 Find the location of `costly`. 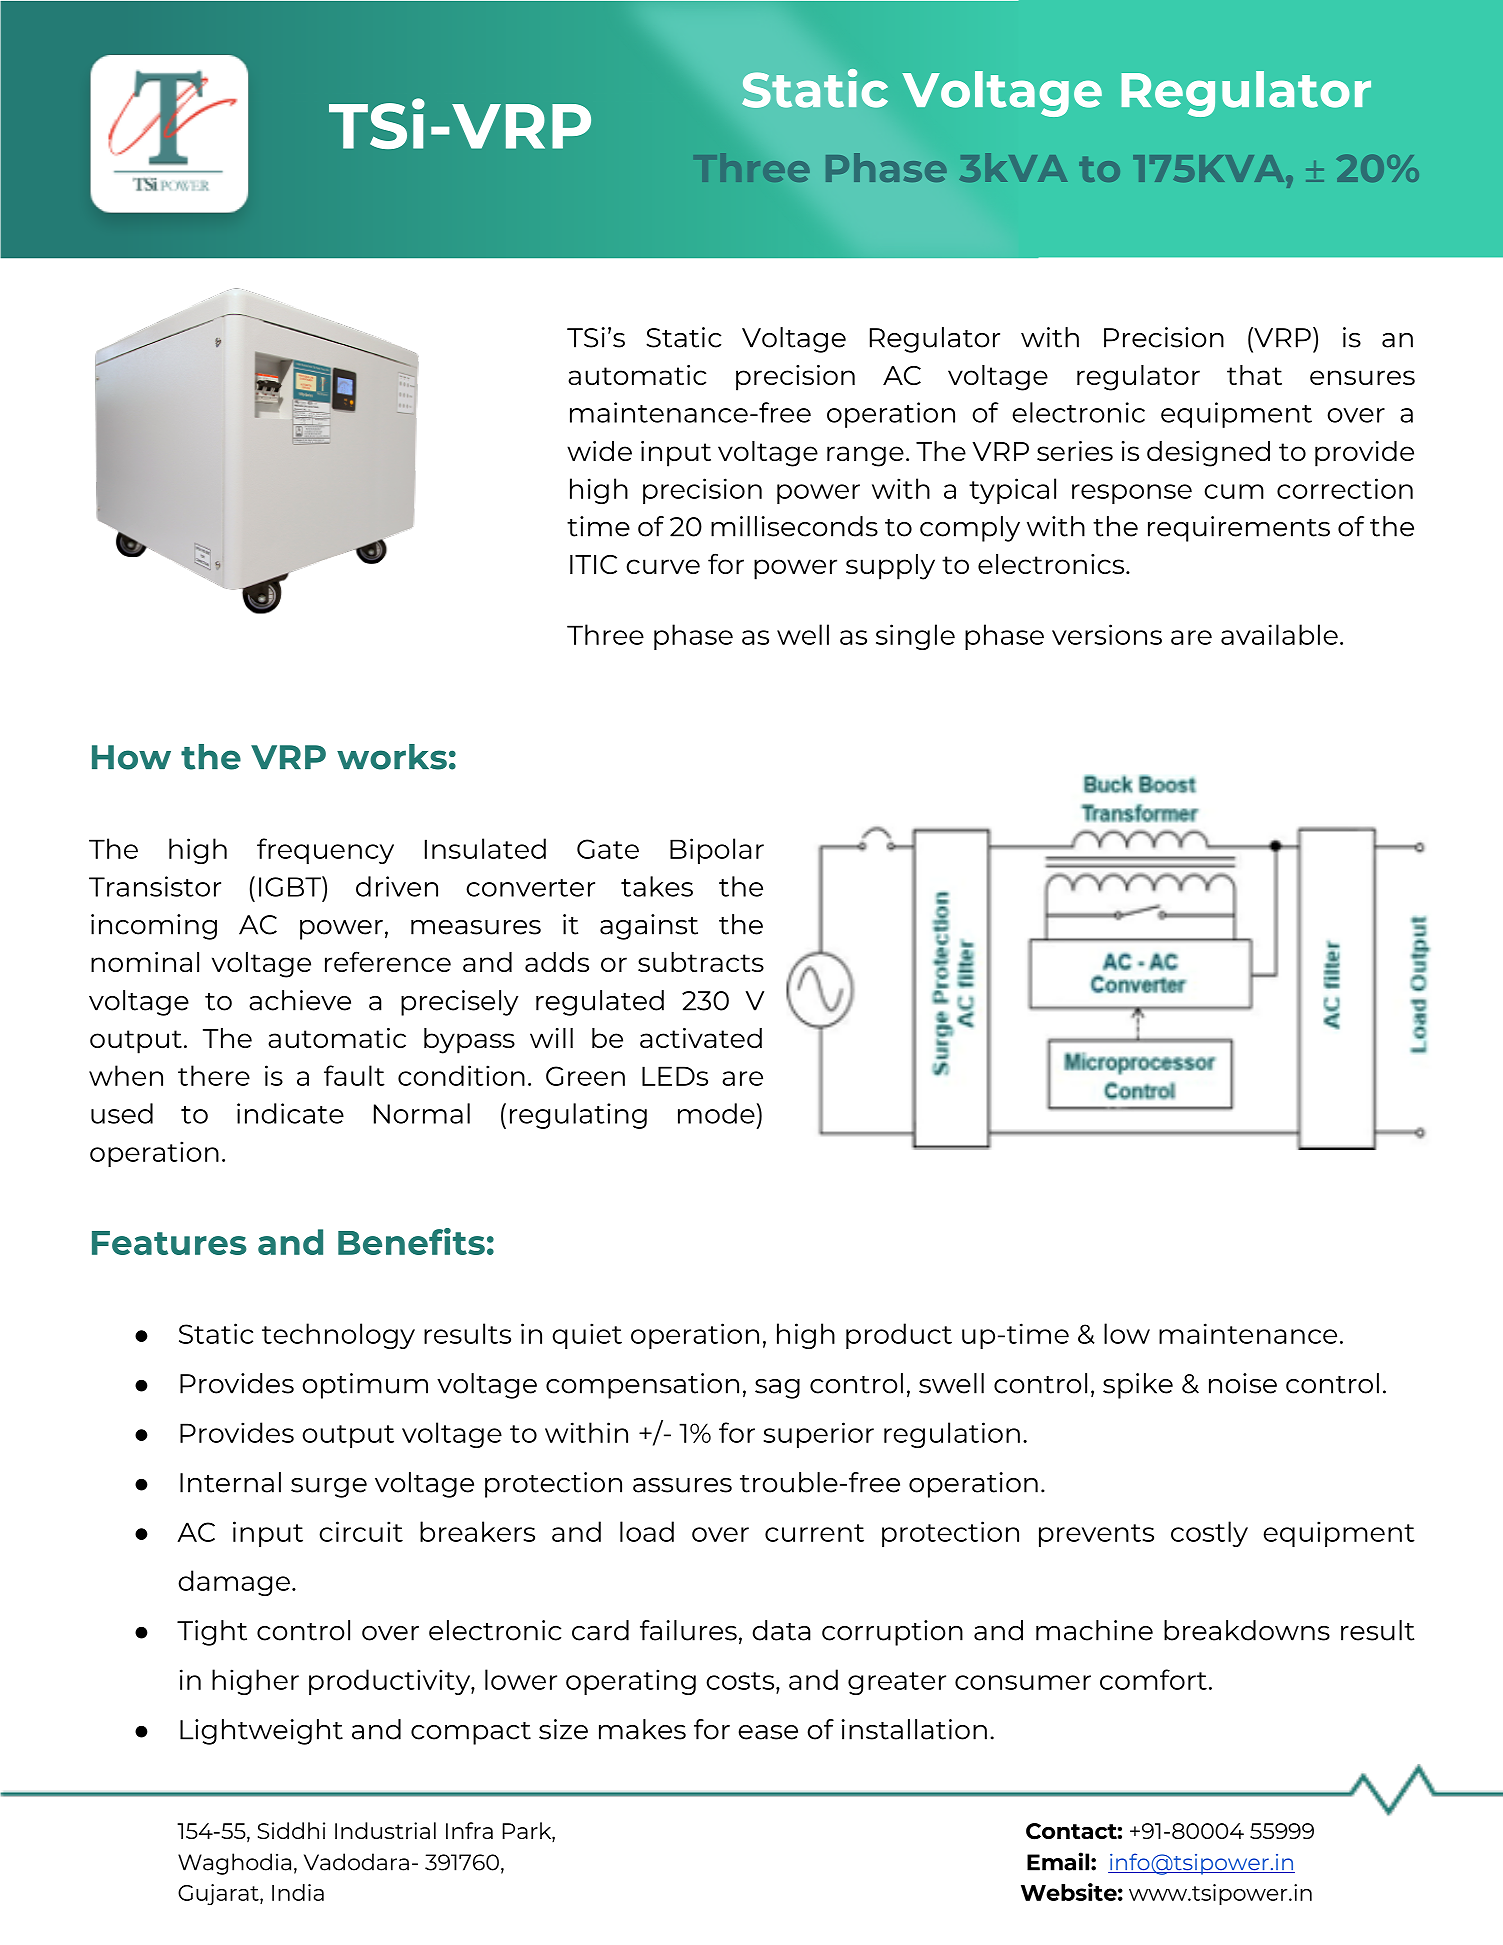

costly is located at coordinates (1209, 1534).
